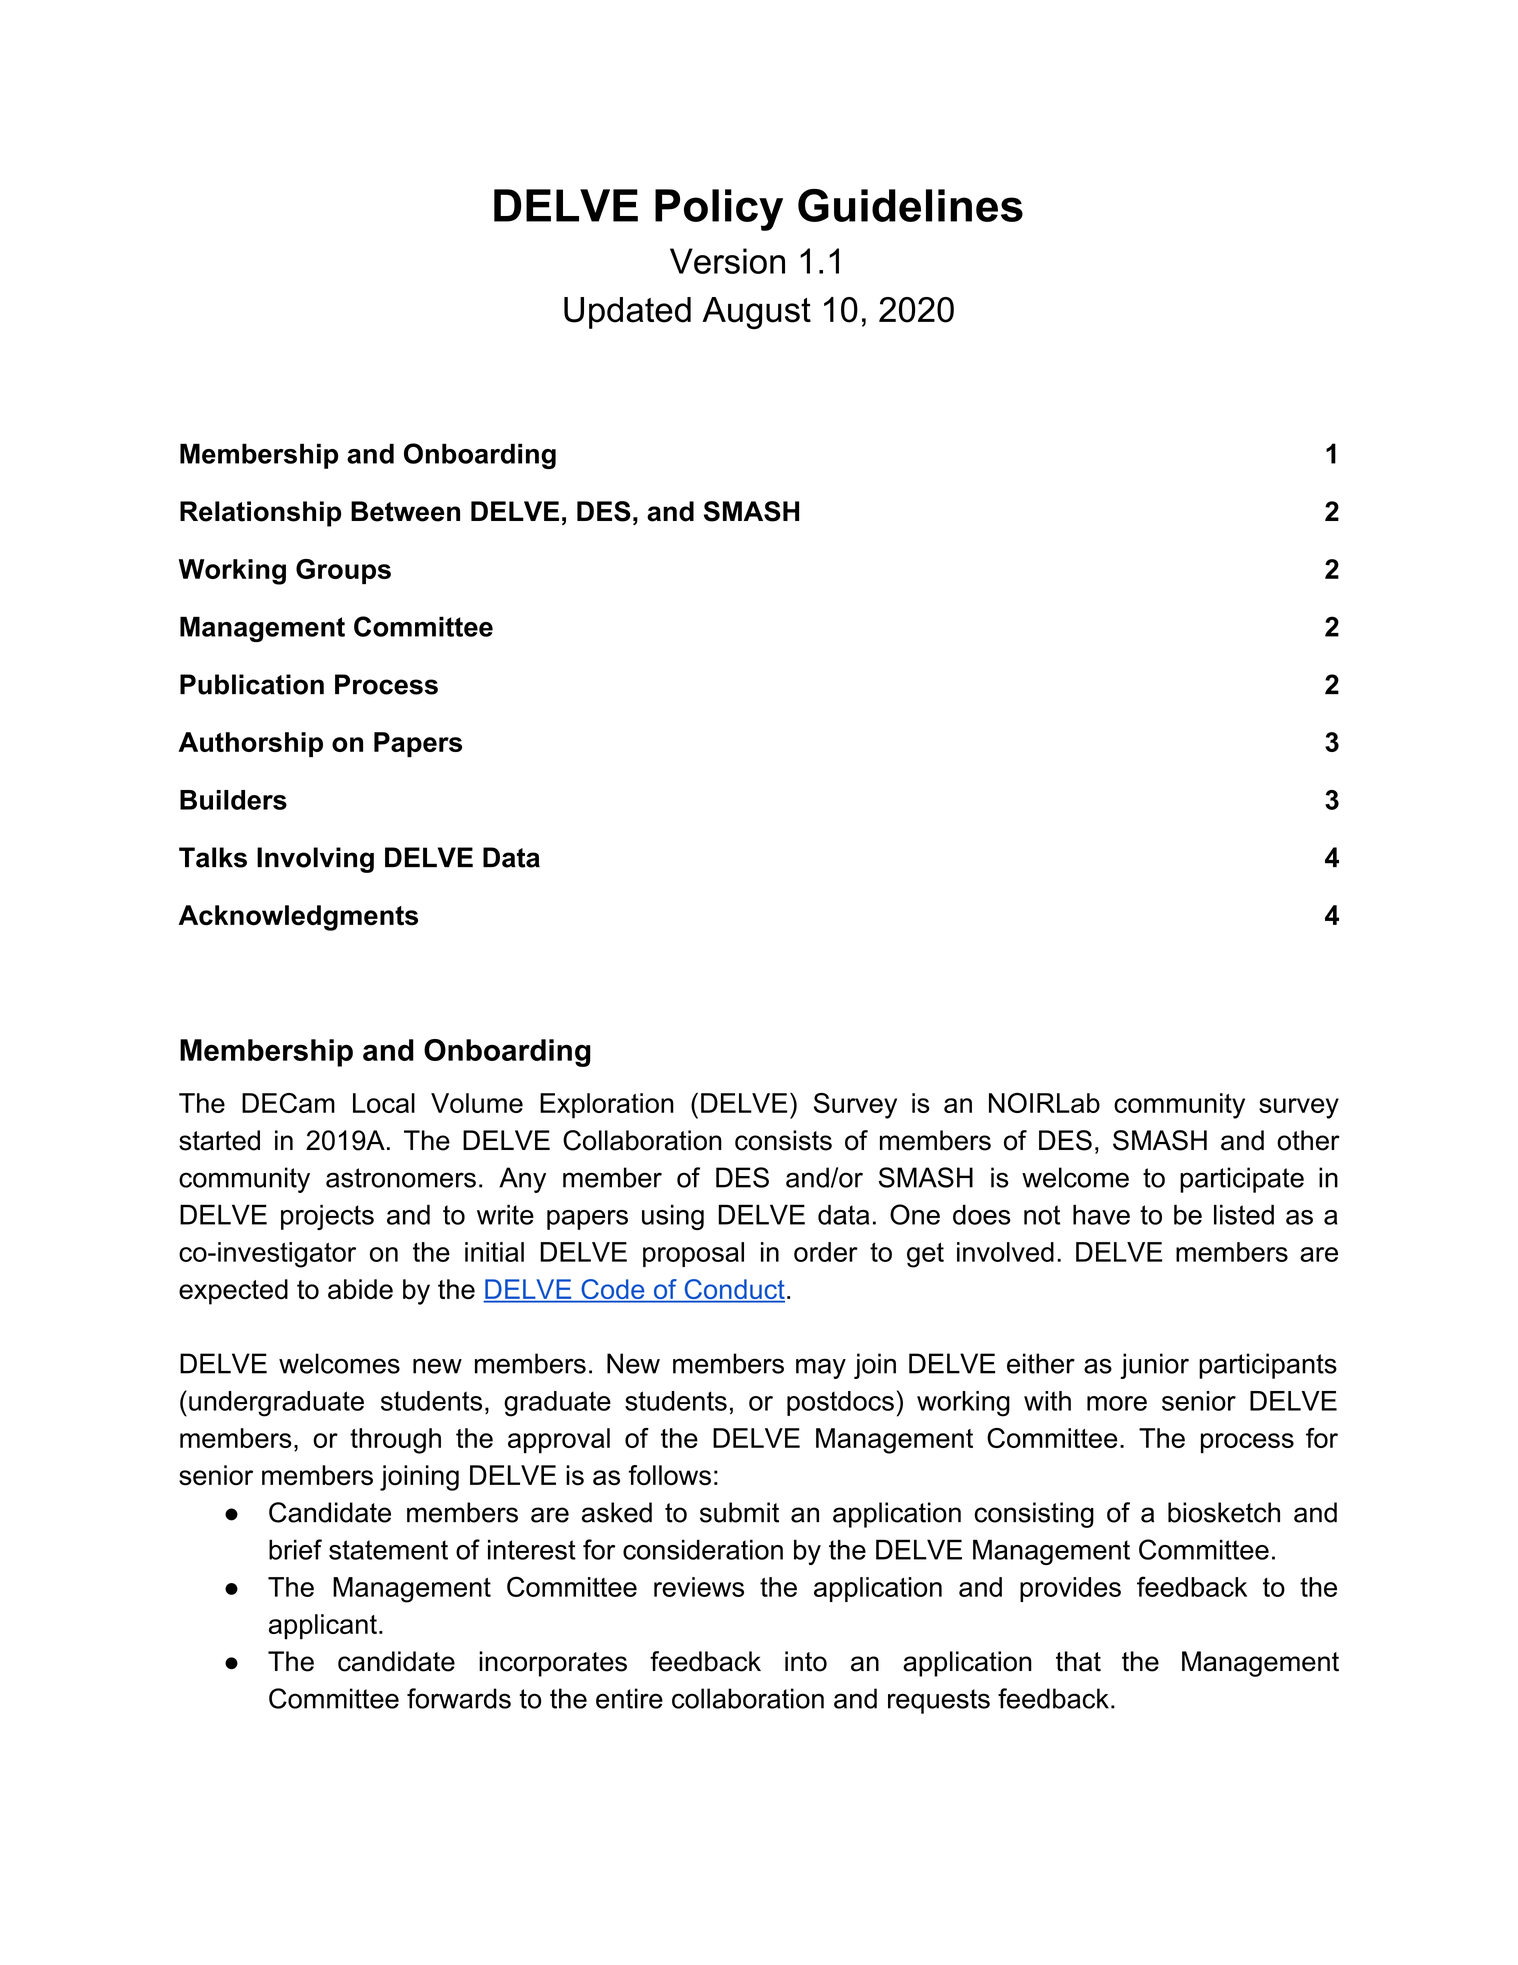 The width and height of the image is (1518, 1965). Describe the element at coordinates (783, 1140) in the image. I see `consists` at that location.
